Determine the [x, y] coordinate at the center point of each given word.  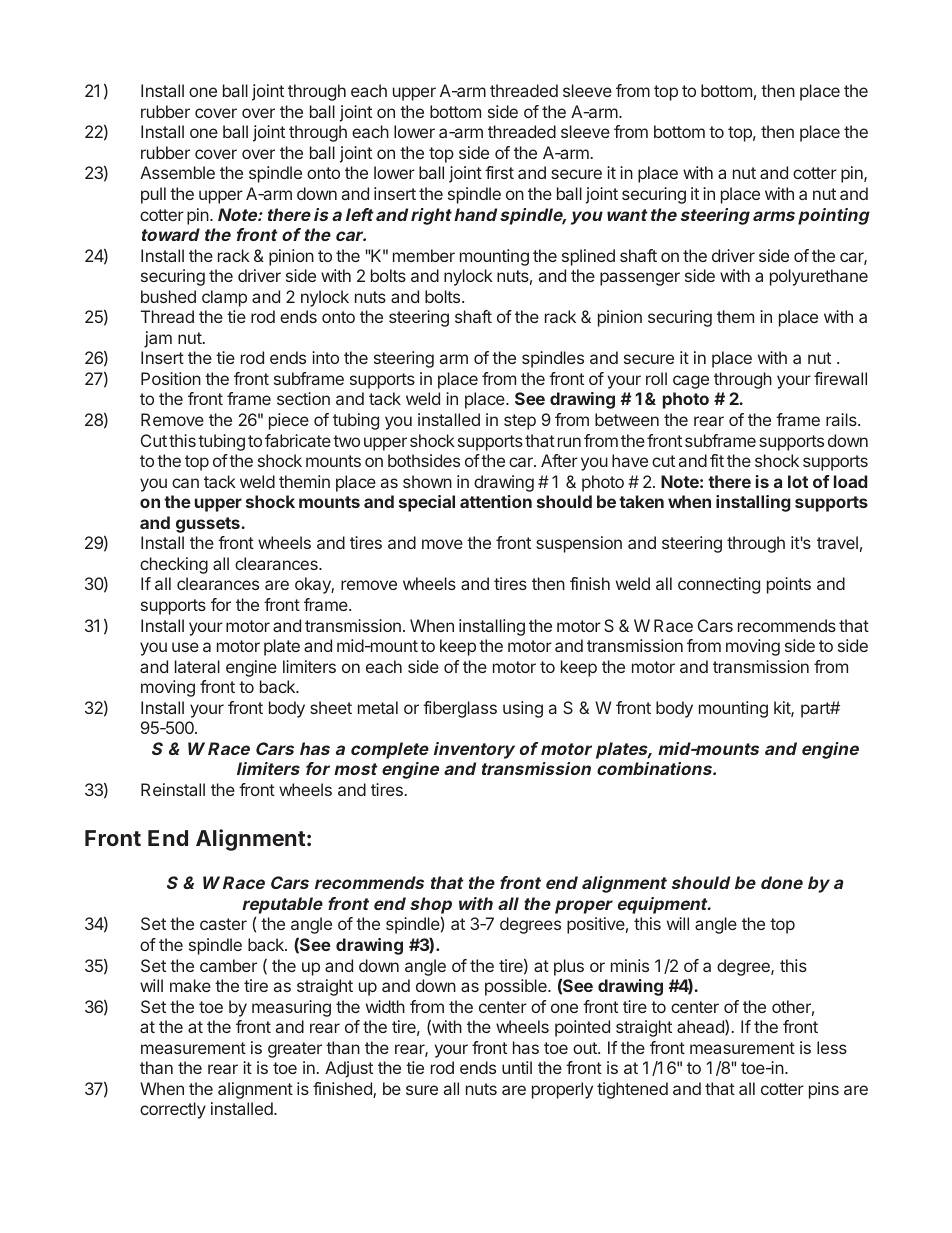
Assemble [177, 172]
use [185, 647]
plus [569, 967]
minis [630, 965]
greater [295, 1050]
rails [842, 419]
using [523, 709]
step [520, 422]
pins [824, 1090]
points [789, 585]
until [517, 1067]
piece [289, 421]
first [499, 172]
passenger [640, 279]
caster [223, 924]
